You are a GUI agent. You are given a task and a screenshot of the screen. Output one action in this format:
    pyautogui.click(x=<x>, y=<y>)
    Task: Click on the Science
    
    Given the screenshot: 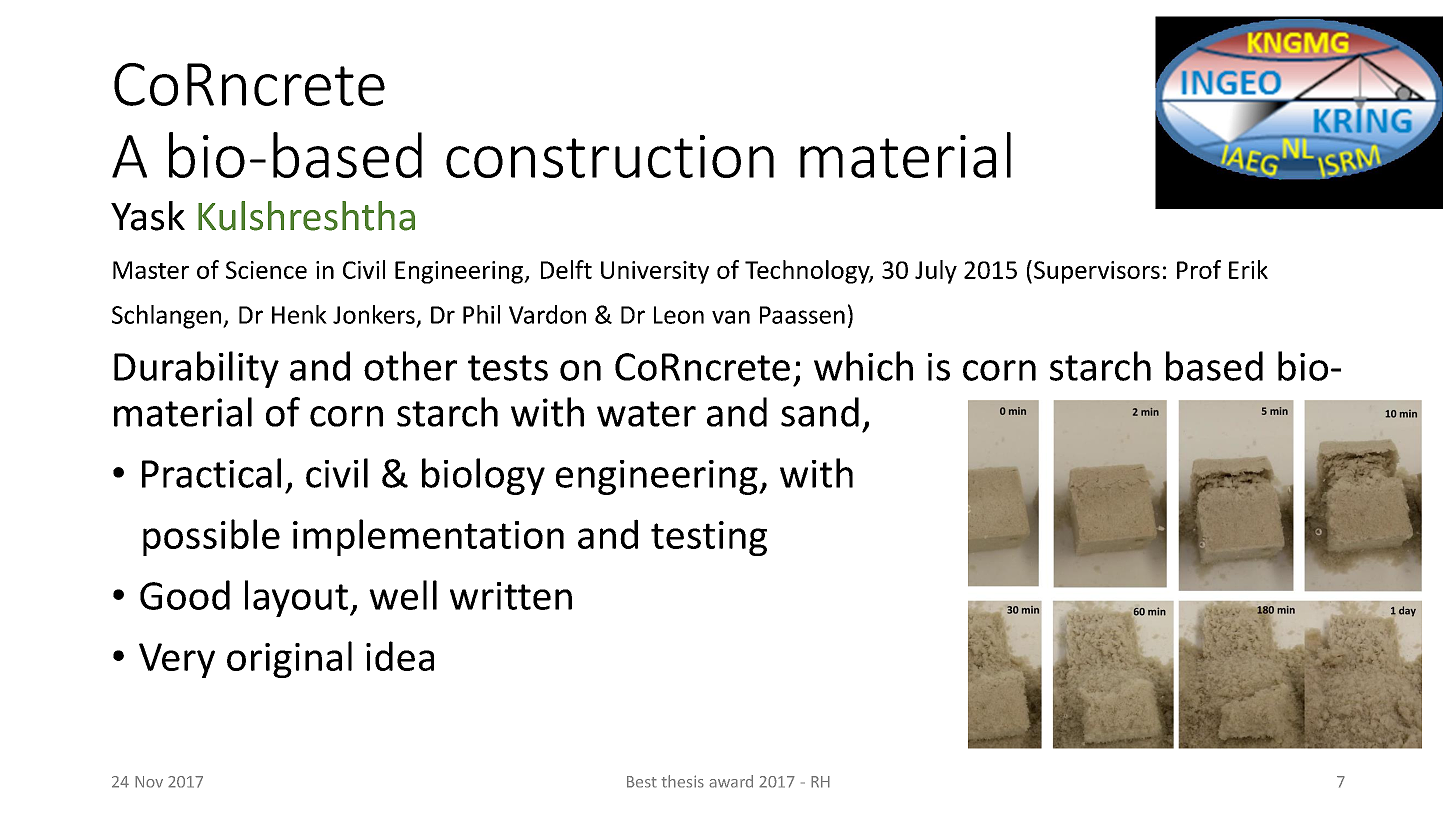 What is the action you would take?
    pyautogui.click(x=266, y=270)
